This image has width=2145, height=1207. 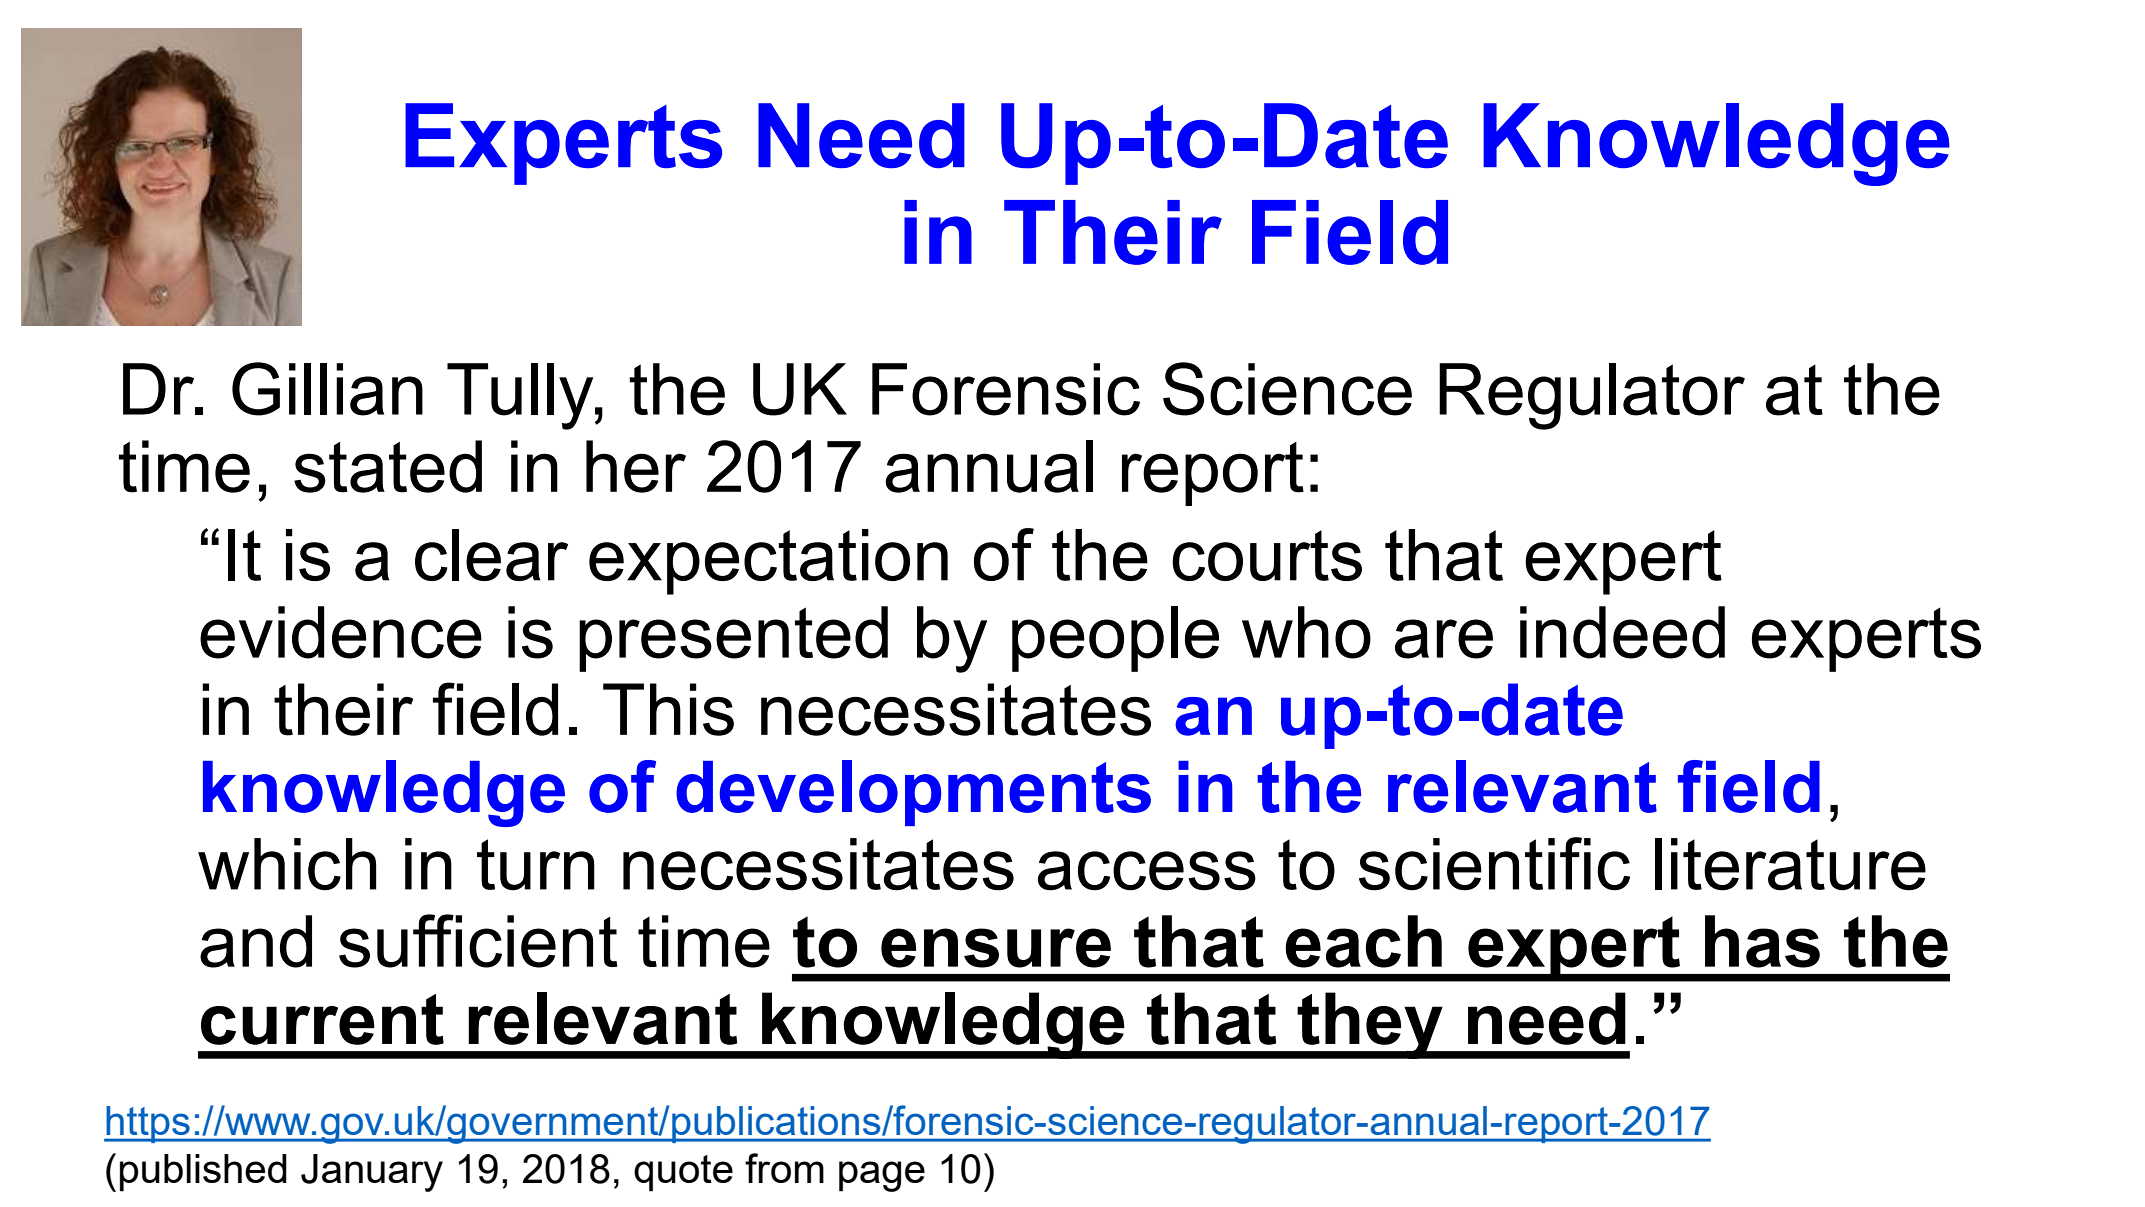 What do you see at coordinates (1370, 1025) in the image?
I see `they` at bounding box center [1370, 1025].
